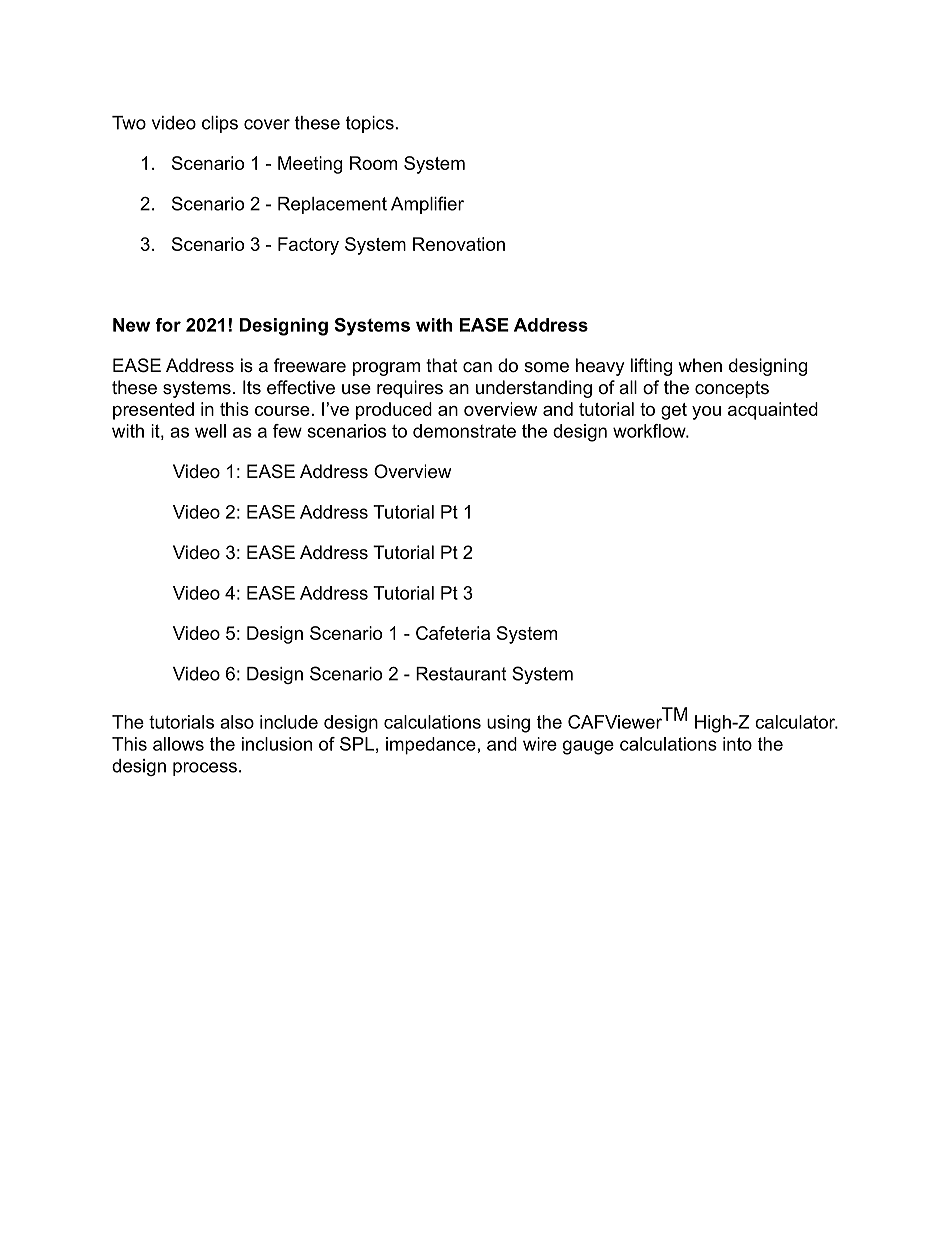  I want to click on Amplifier, so click(427, 205).
